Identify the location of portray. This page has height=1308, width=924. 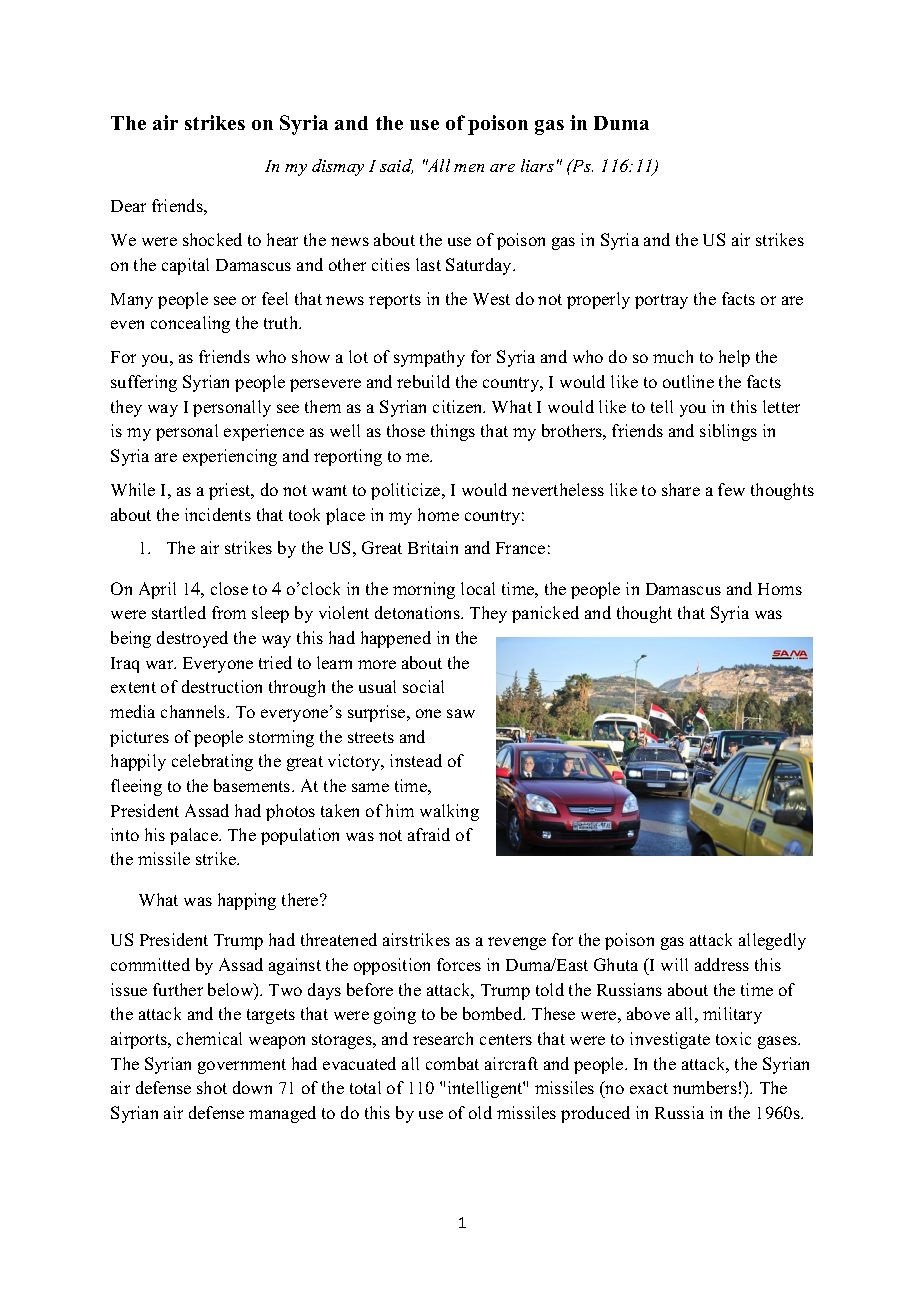
(661, 301).
